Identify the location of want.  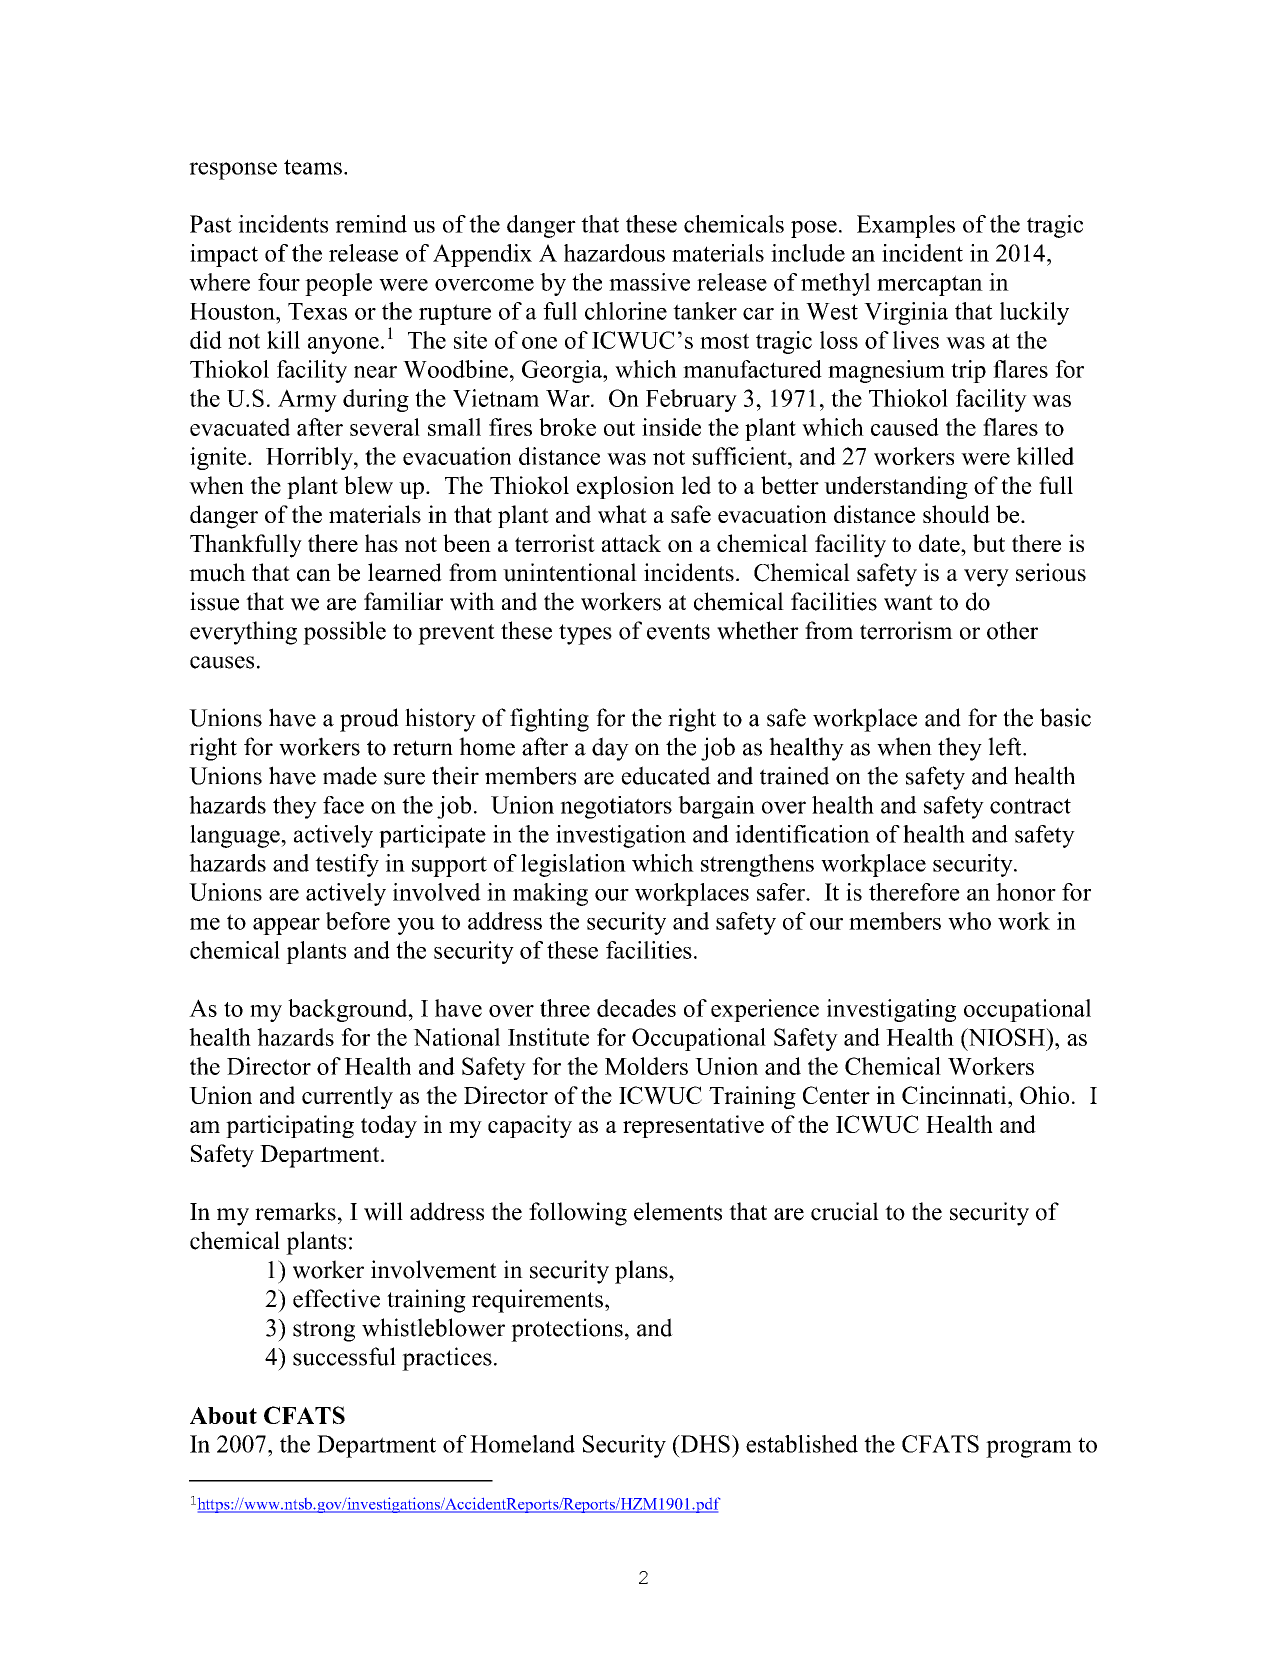
(908, 603).
